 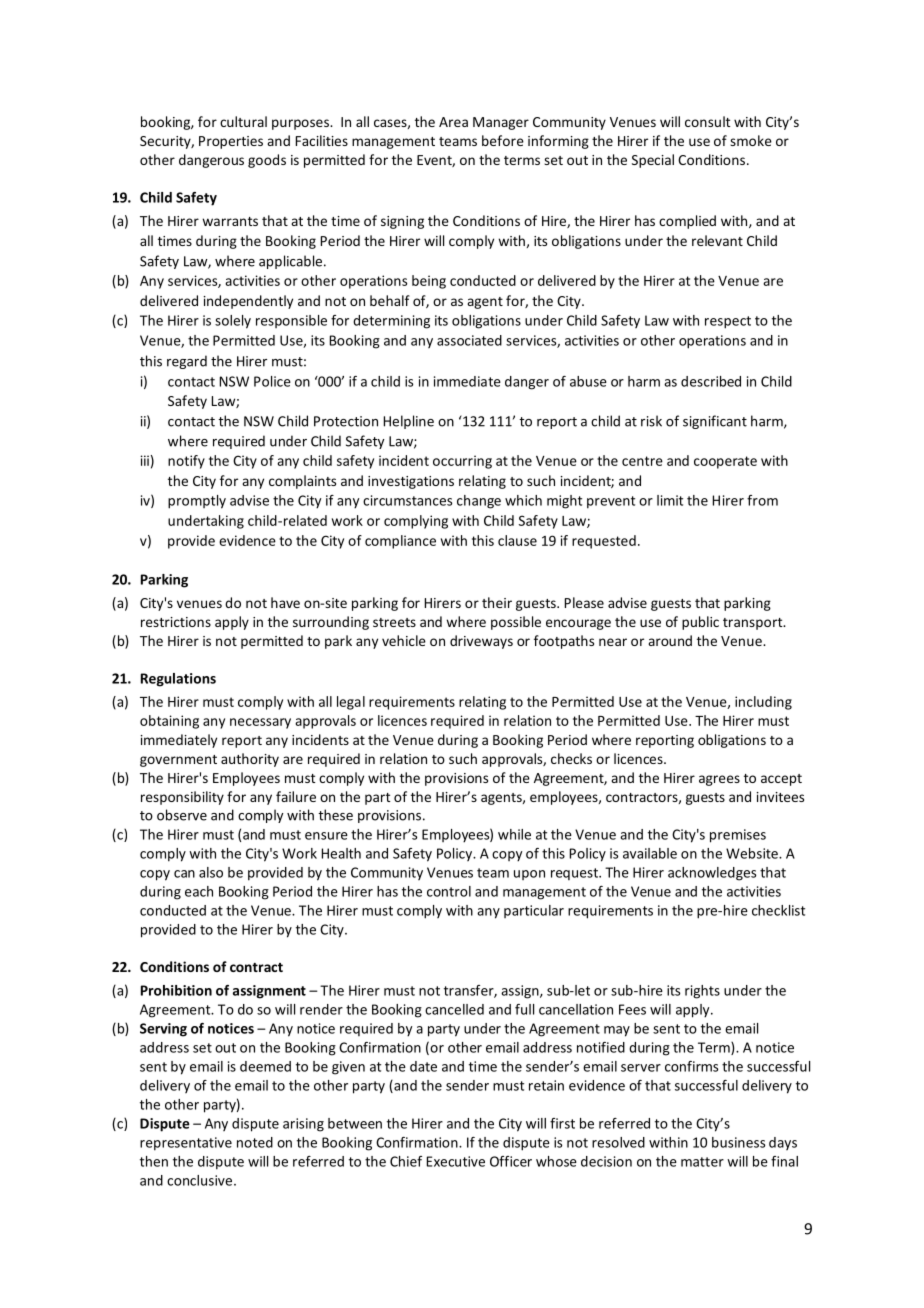 I want to click on while, so click(x=514, y=834).
